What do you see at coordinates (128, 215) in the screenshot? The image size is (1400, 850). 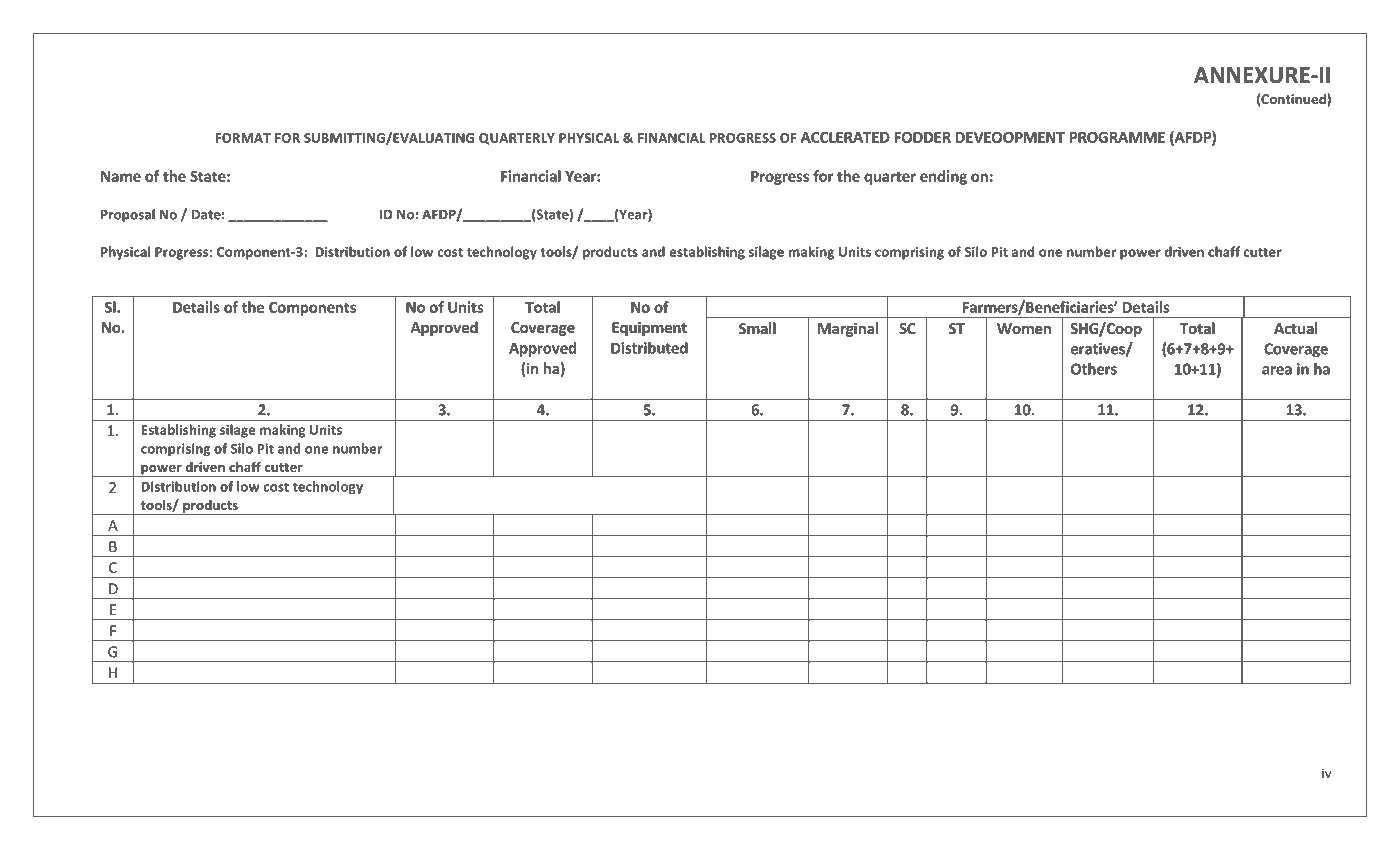 I see `Proposal` at bounding box center [128, 215].
